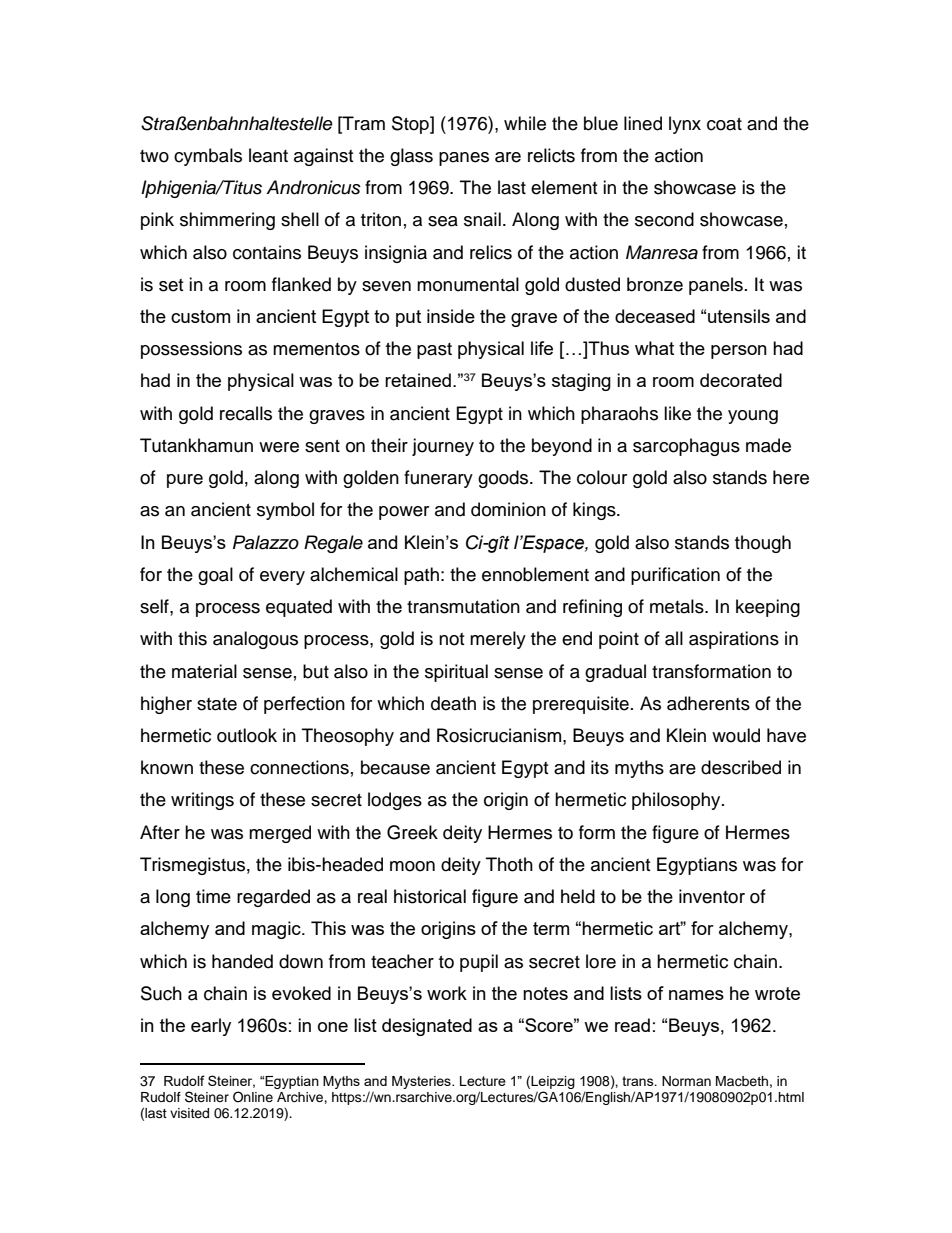 This screenshot has width=952, height=1233. I want to click on writings, so click(202, 801).
